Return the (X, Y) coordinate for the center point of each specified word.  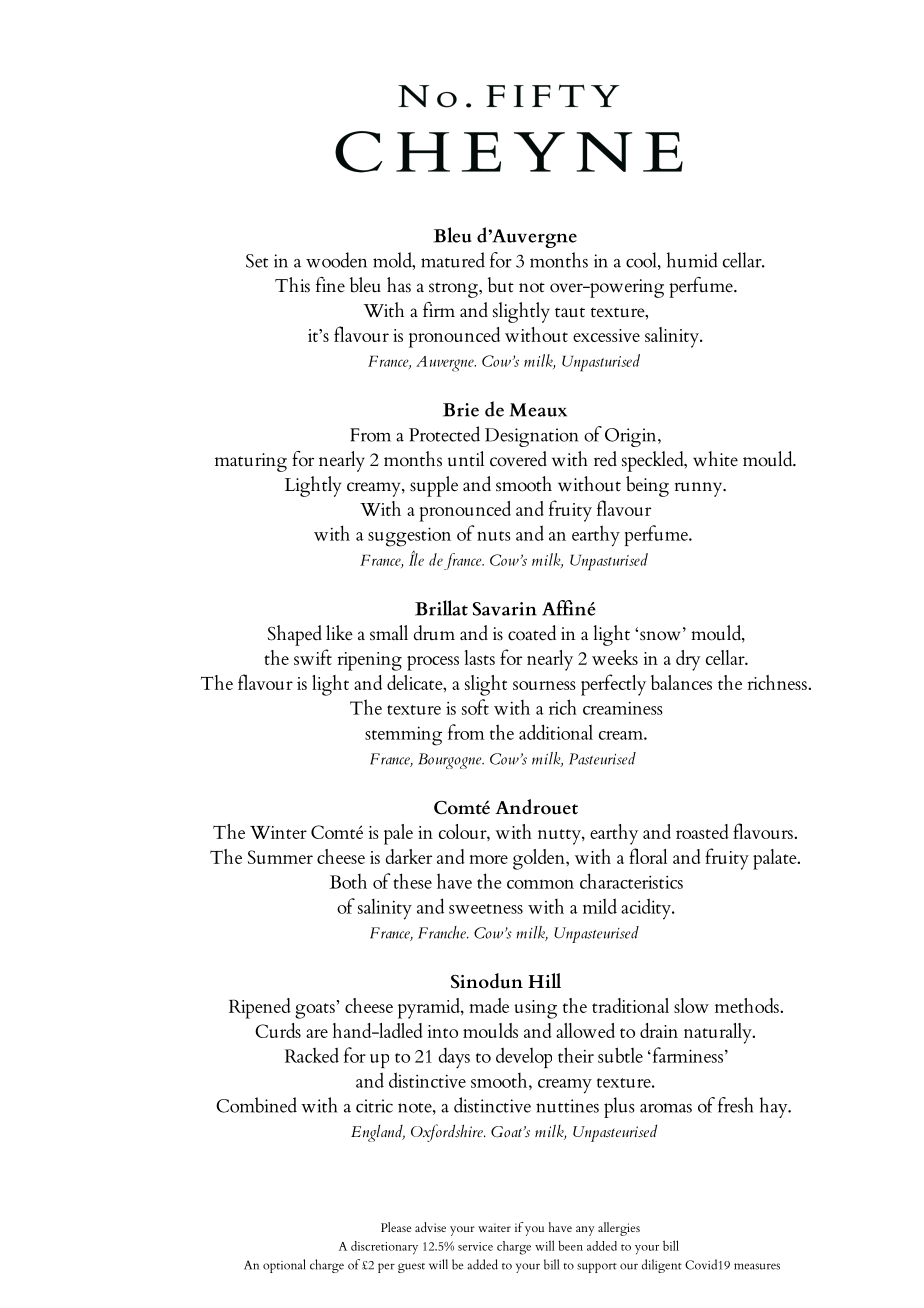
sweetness (486, 909)
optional (284, 1266)
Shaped (295, 635)
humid (692, 260)
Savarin (505, 609)
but (501, 285)
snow (660, 636)
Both (348, 881)
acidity (647, 909)
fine (330, 284)
